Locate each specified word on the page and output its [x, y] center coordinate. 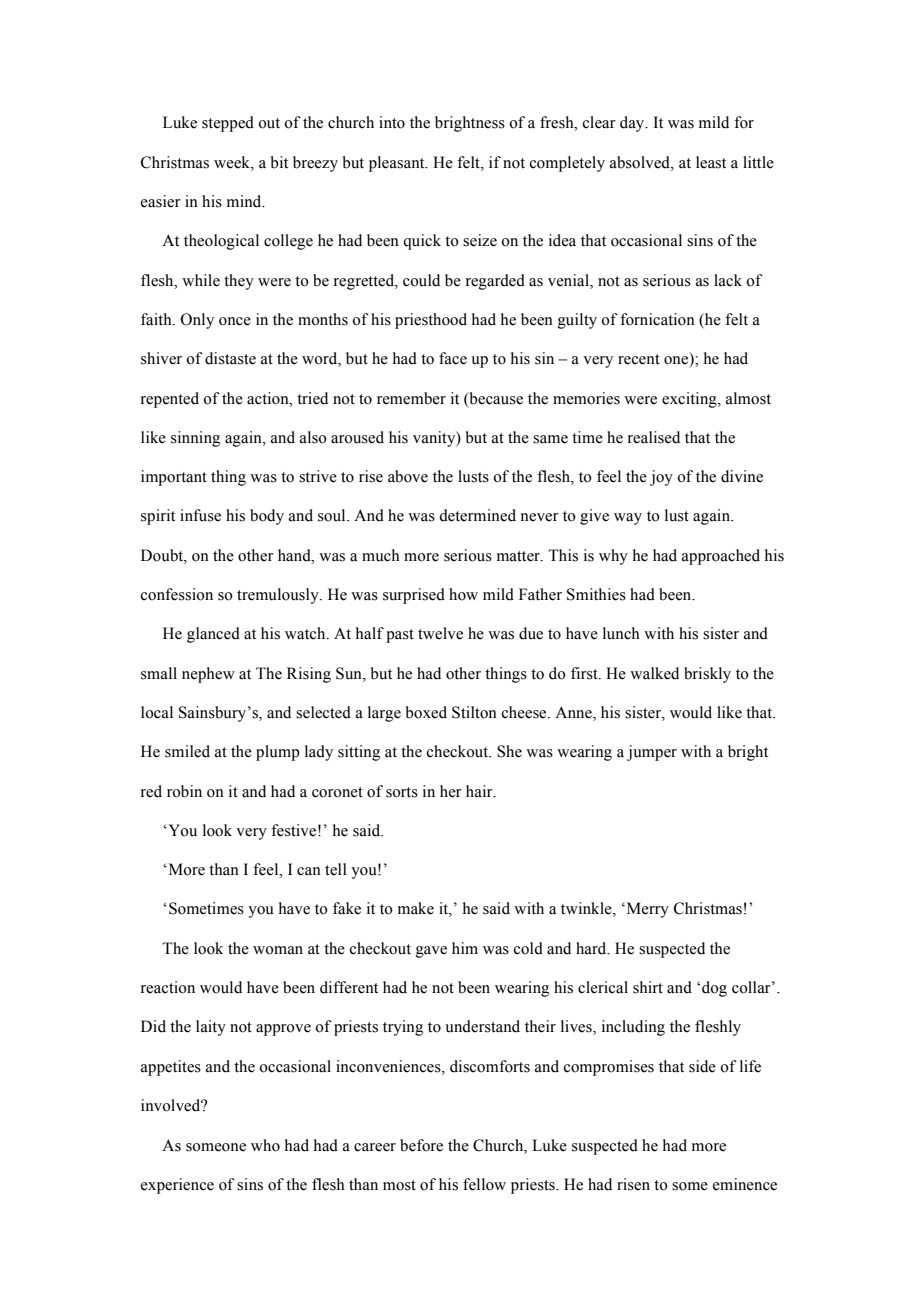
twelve [440, 633]
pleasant [398, 164]
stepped [228, 124]
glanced [213, 635]
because [495, 399]
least [711, 162]
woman [278, 950]
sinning [195, 439]
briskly [707, 675]
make [416, 908]
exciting [690, 400]
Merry [646, 910]
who [265, 1145]
